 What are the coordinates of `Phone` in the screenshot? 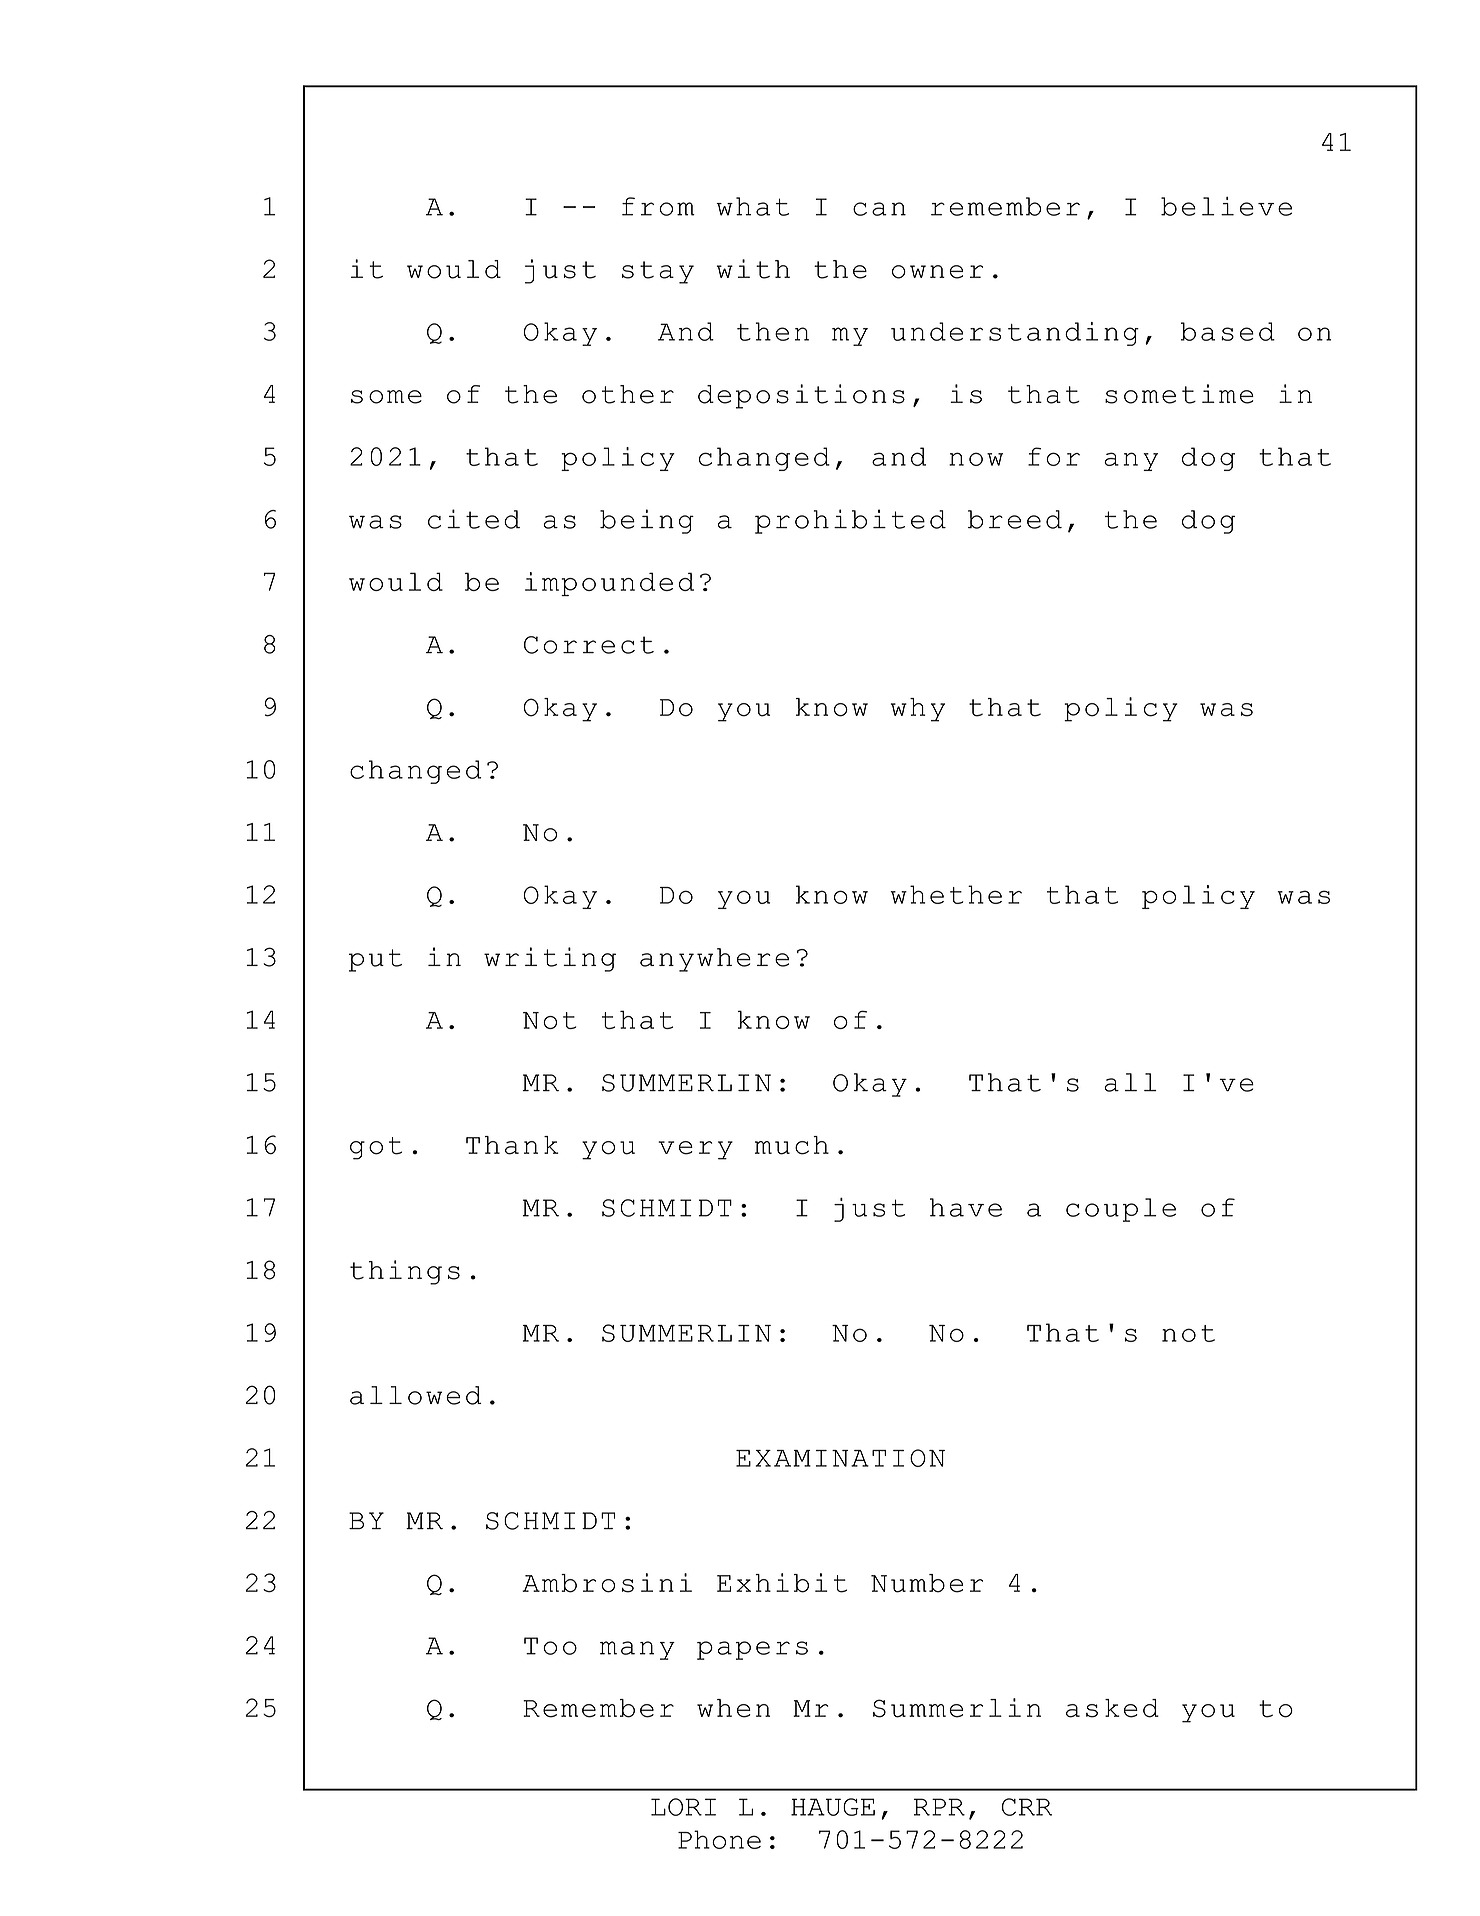 It's located at (719, 1839).
